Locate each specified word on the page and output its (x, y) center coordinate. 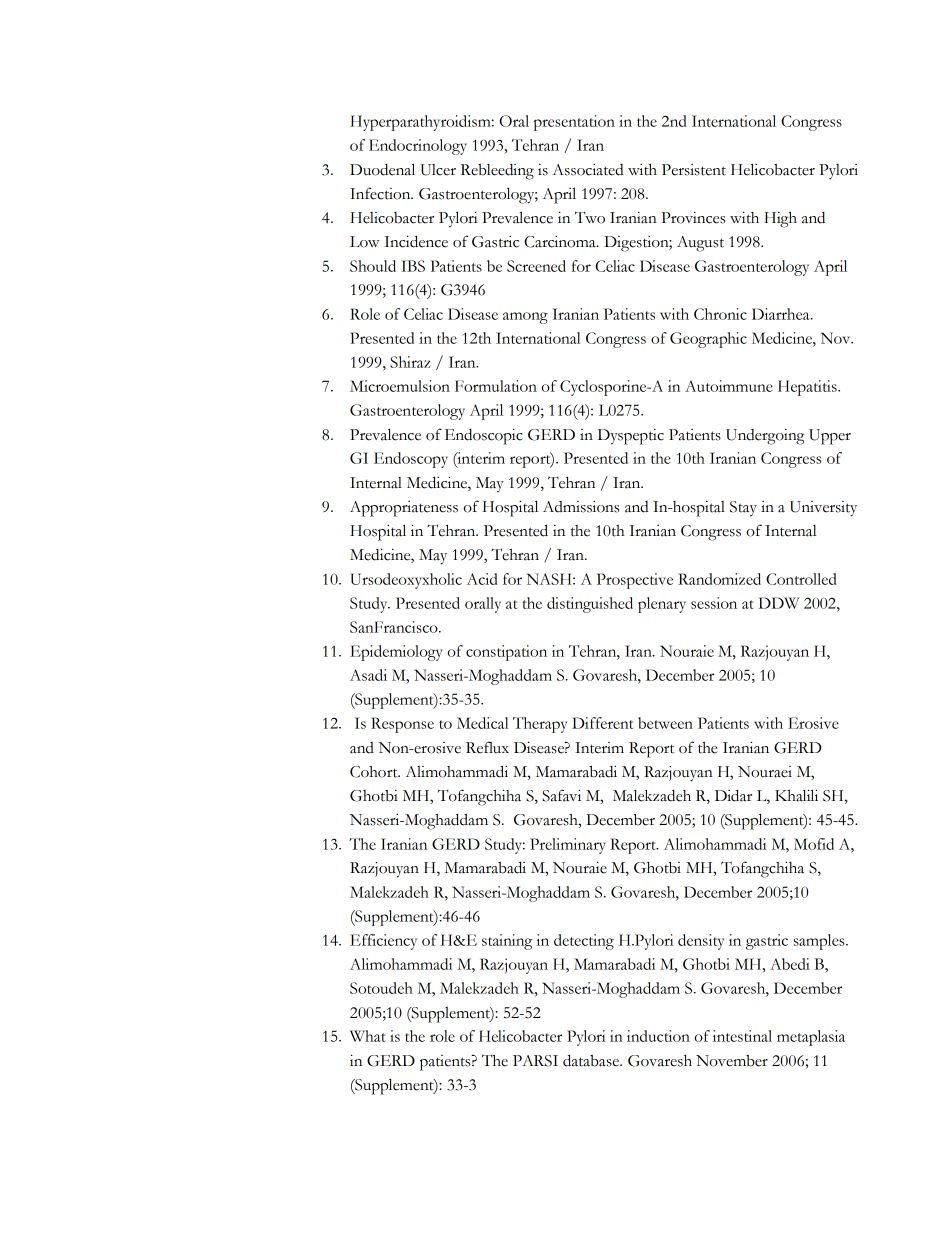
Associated (587, 170)
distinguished (590, 605)
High (780, 219)
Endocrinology (418, 147)
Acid (482, 579)
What (368, 1036)
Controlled (801, 579)
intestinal (742, 1036)
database (592, 1060)
